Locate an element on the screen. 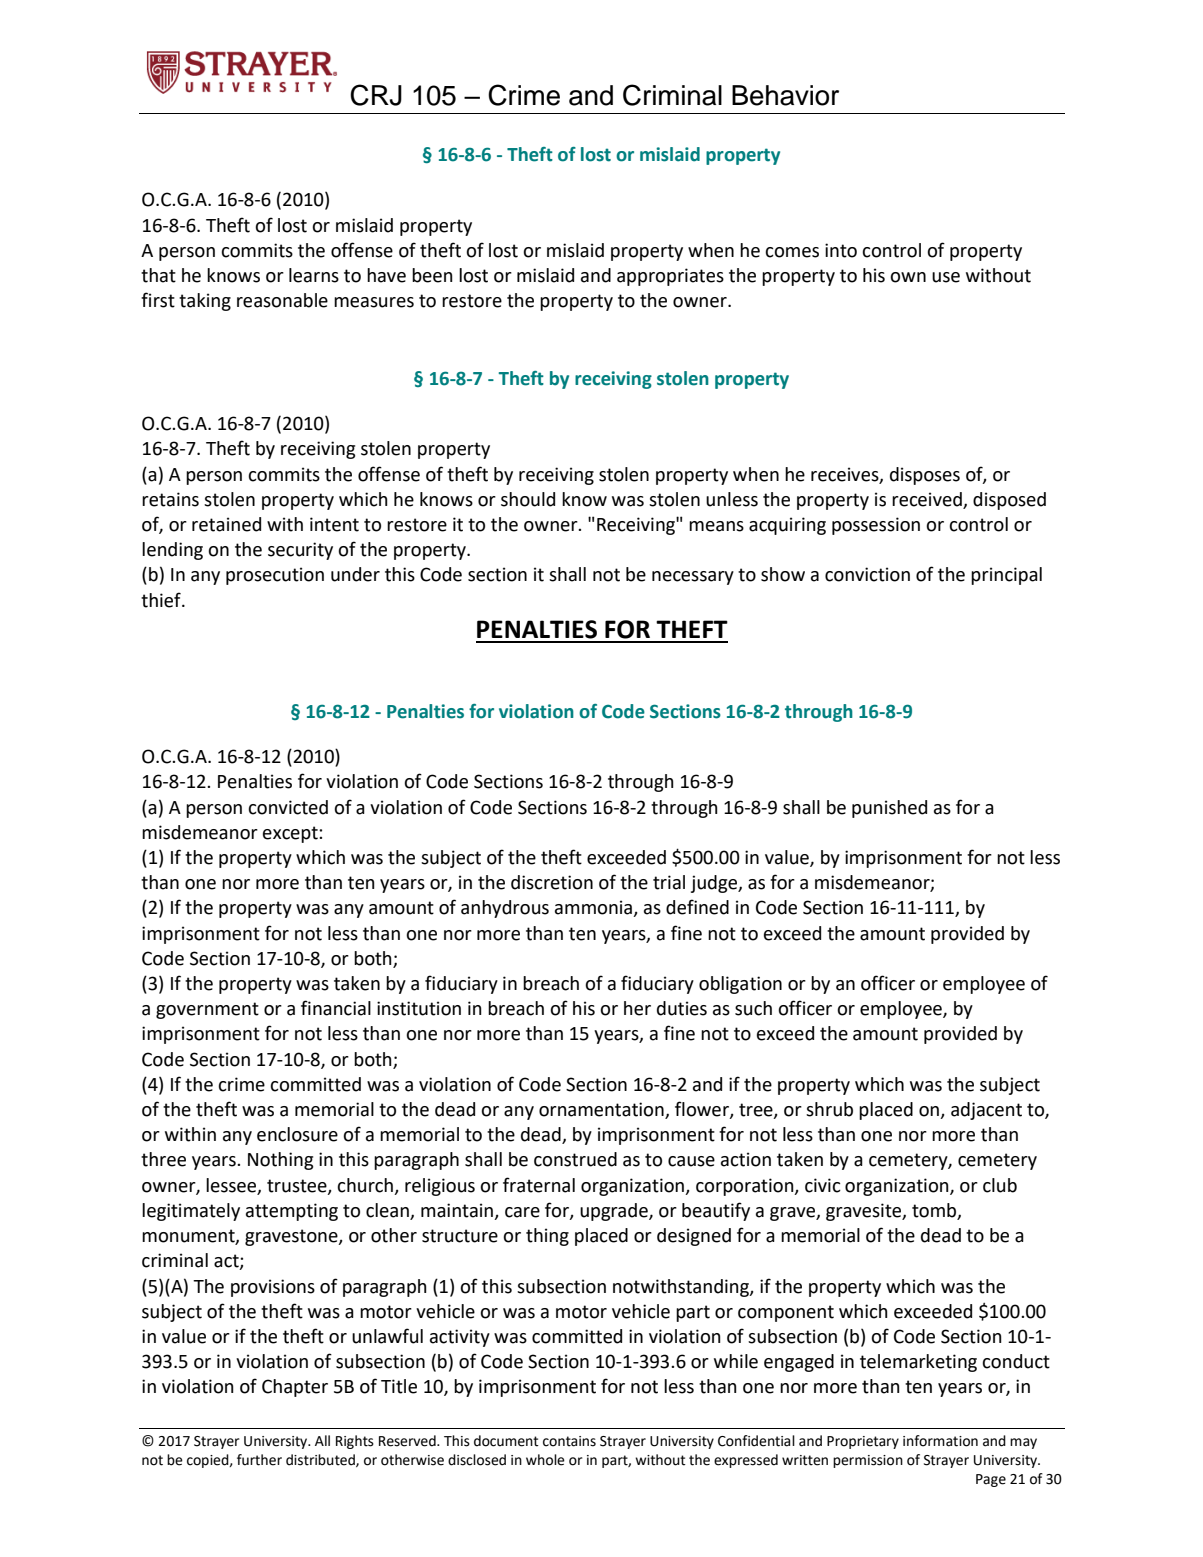 This screenshot has width=1203, height=1557. Behavior is located at coordinates (785, 95).
